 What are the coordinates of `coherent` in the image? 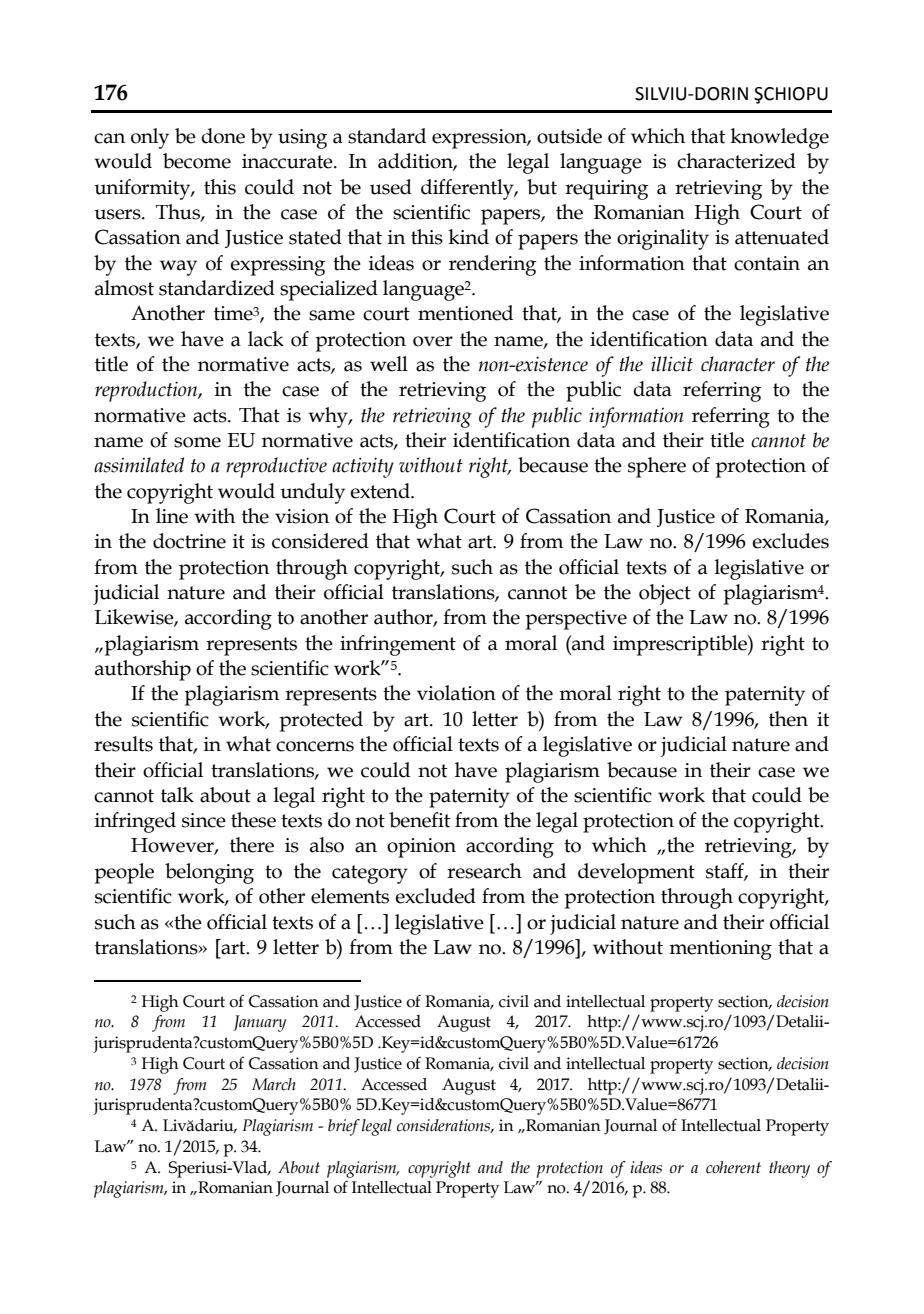 It's located at (733, 1167).
